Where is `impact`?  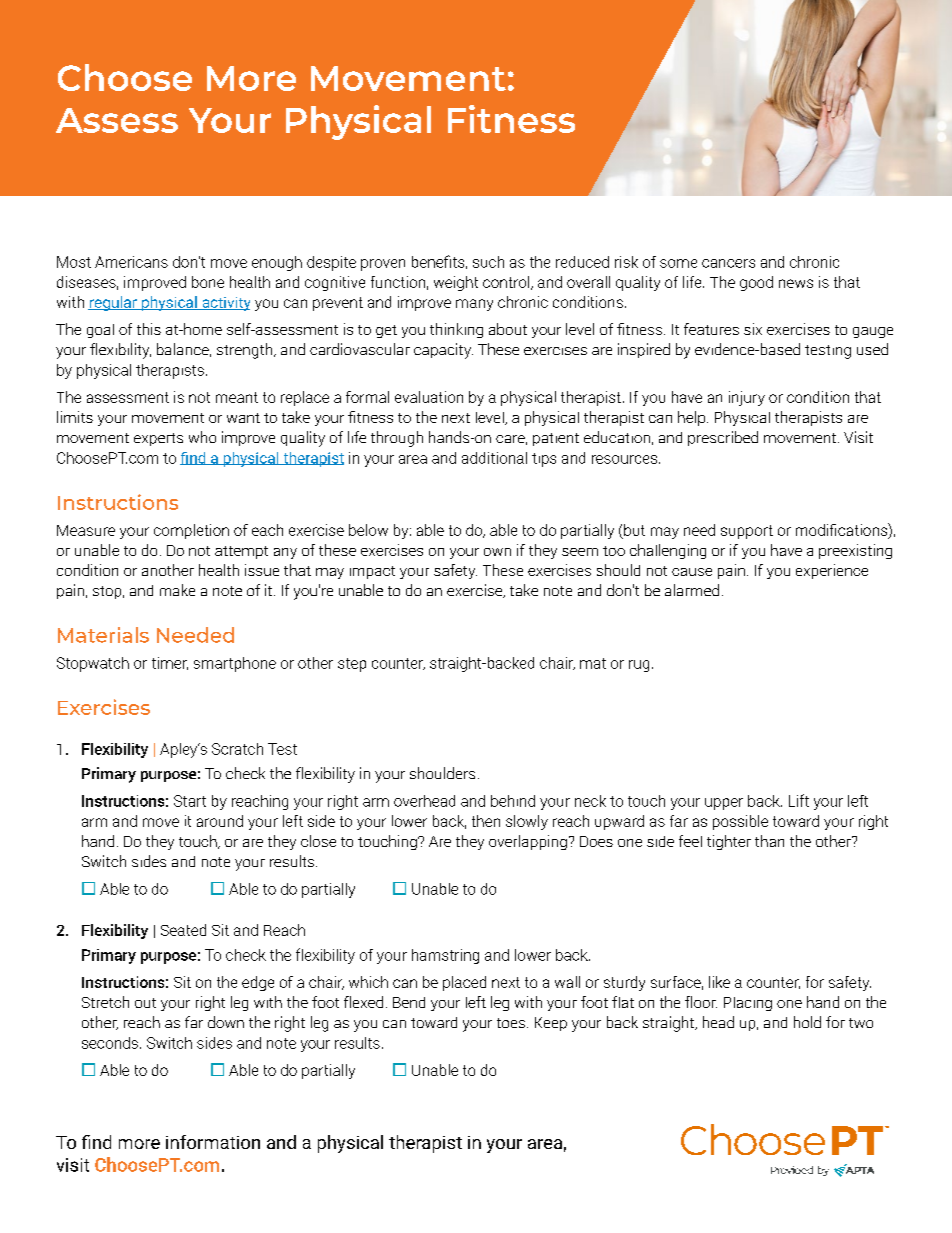
impact is located at coordinates (372, 572).
